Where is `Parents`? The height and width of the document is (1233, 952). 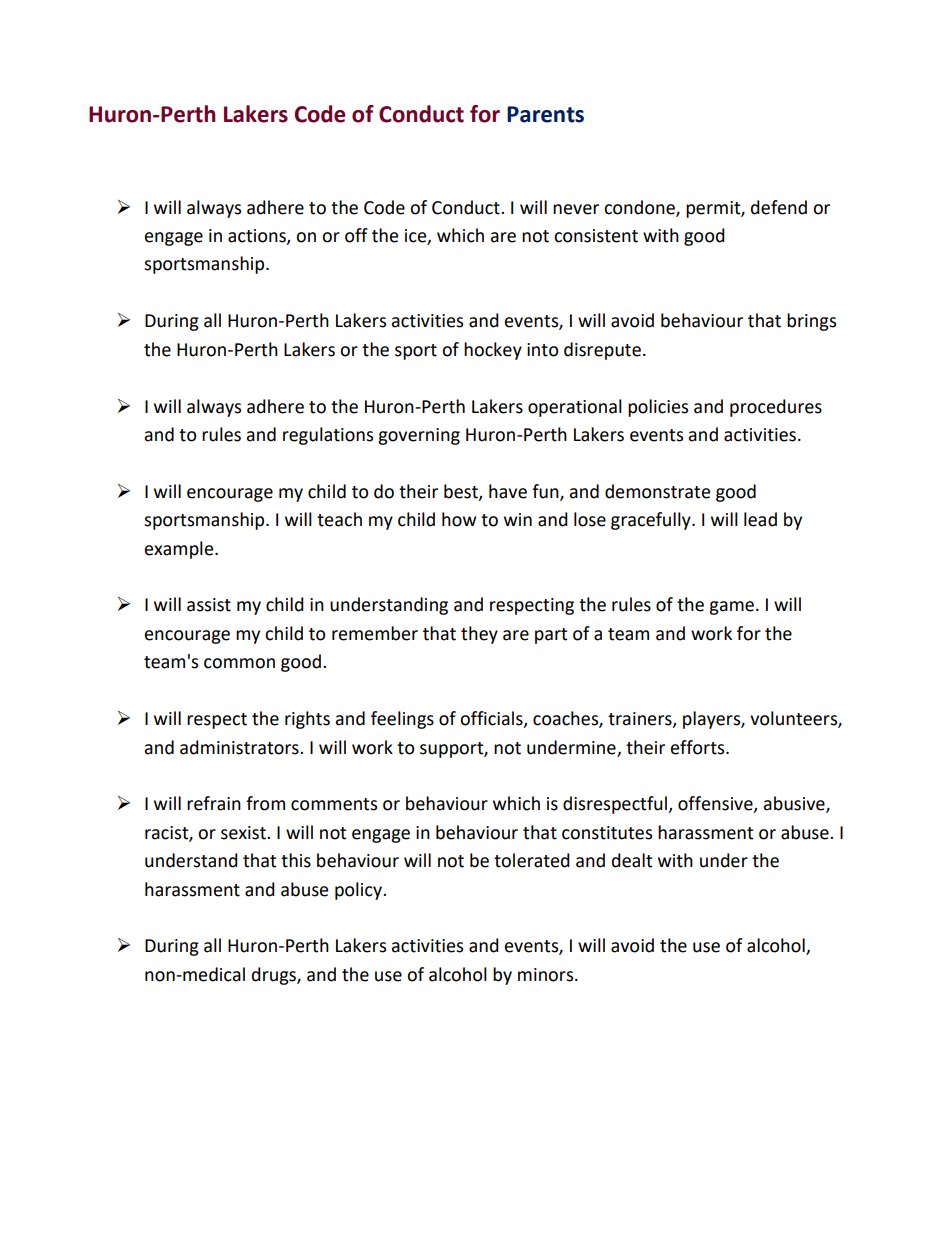 Parents is located at coordinates (545, 114).
